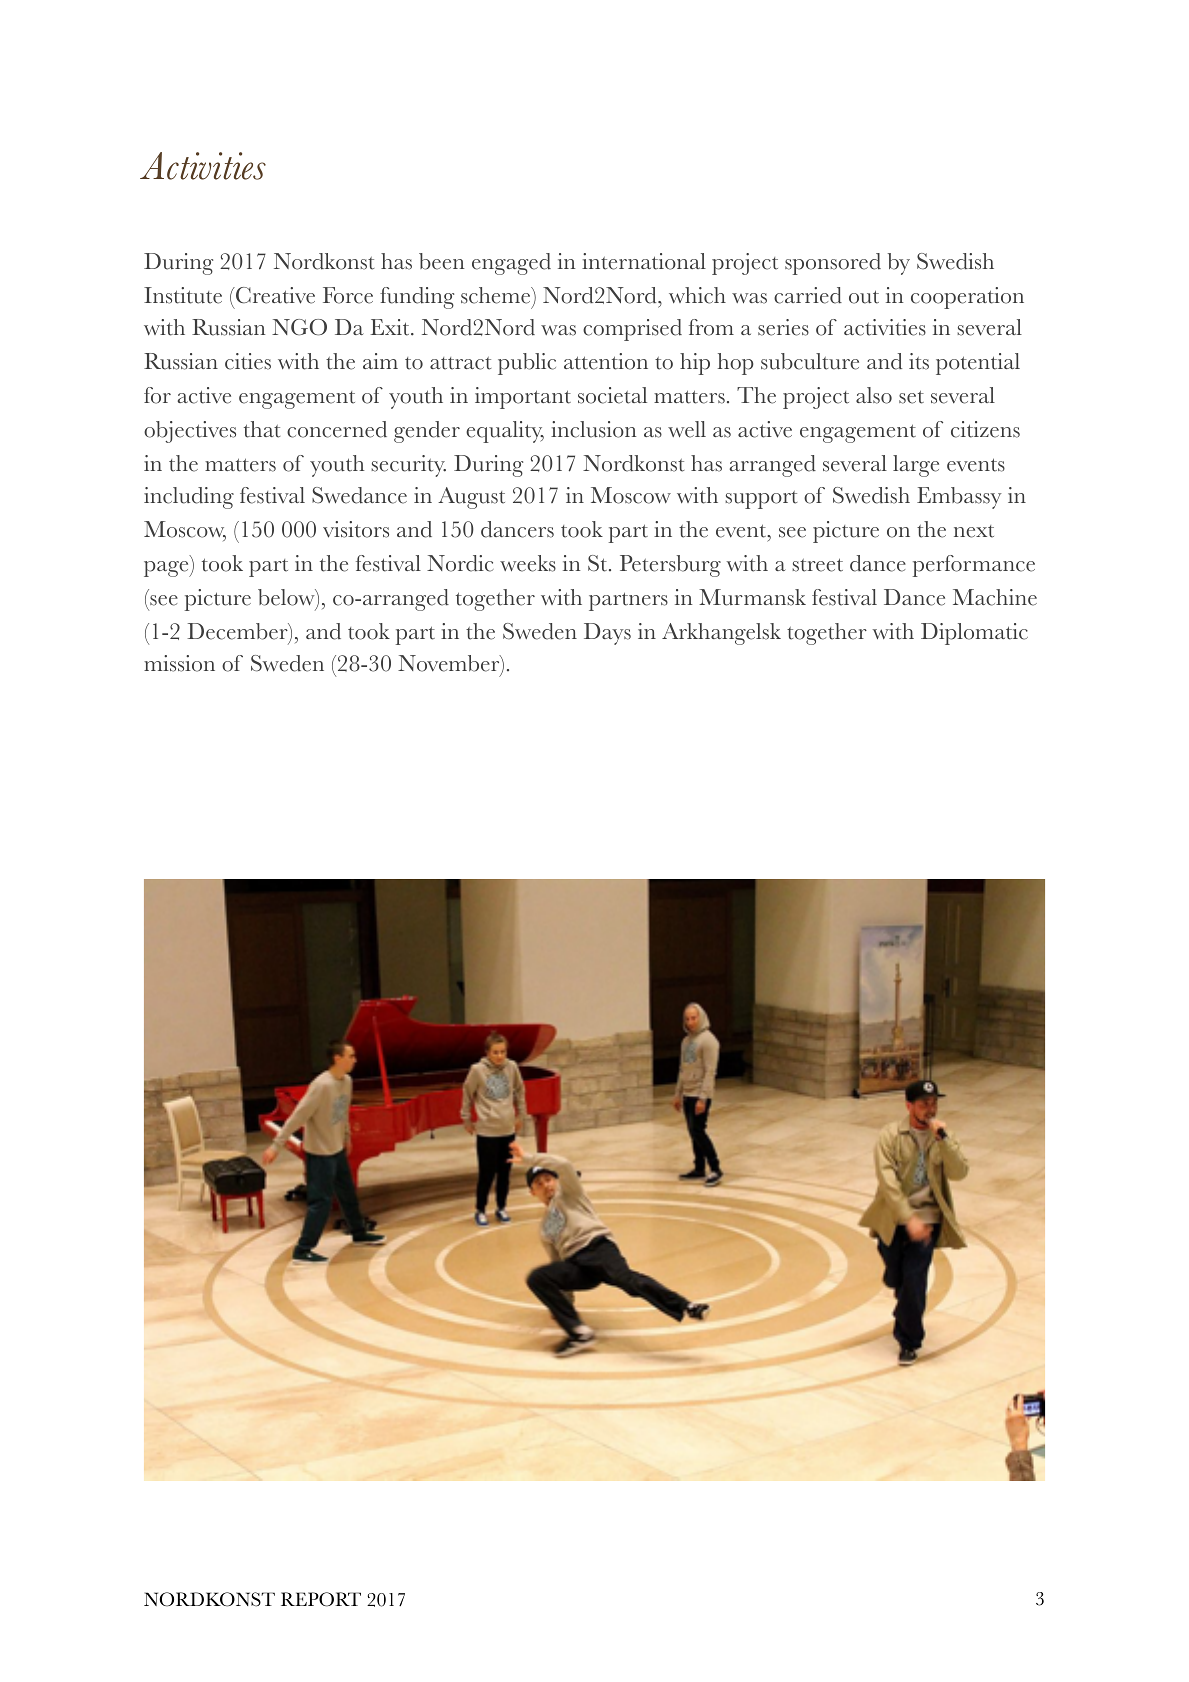  Describe the element at coordinates (974, 634) in the image. I see `Diplomatic` at that location.
